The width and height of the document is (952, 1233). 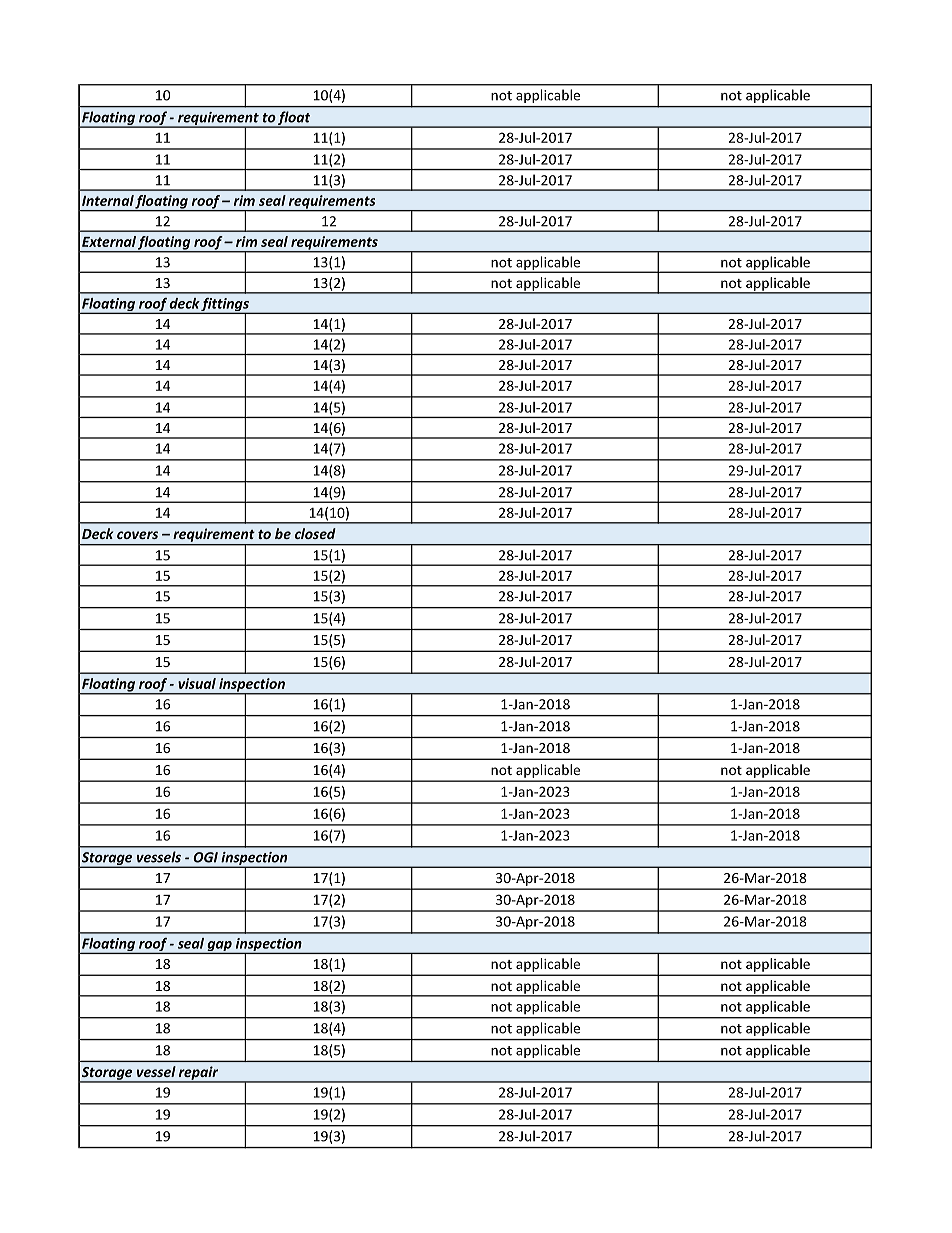 I want to click on visual, so click(x=197, y=683).
